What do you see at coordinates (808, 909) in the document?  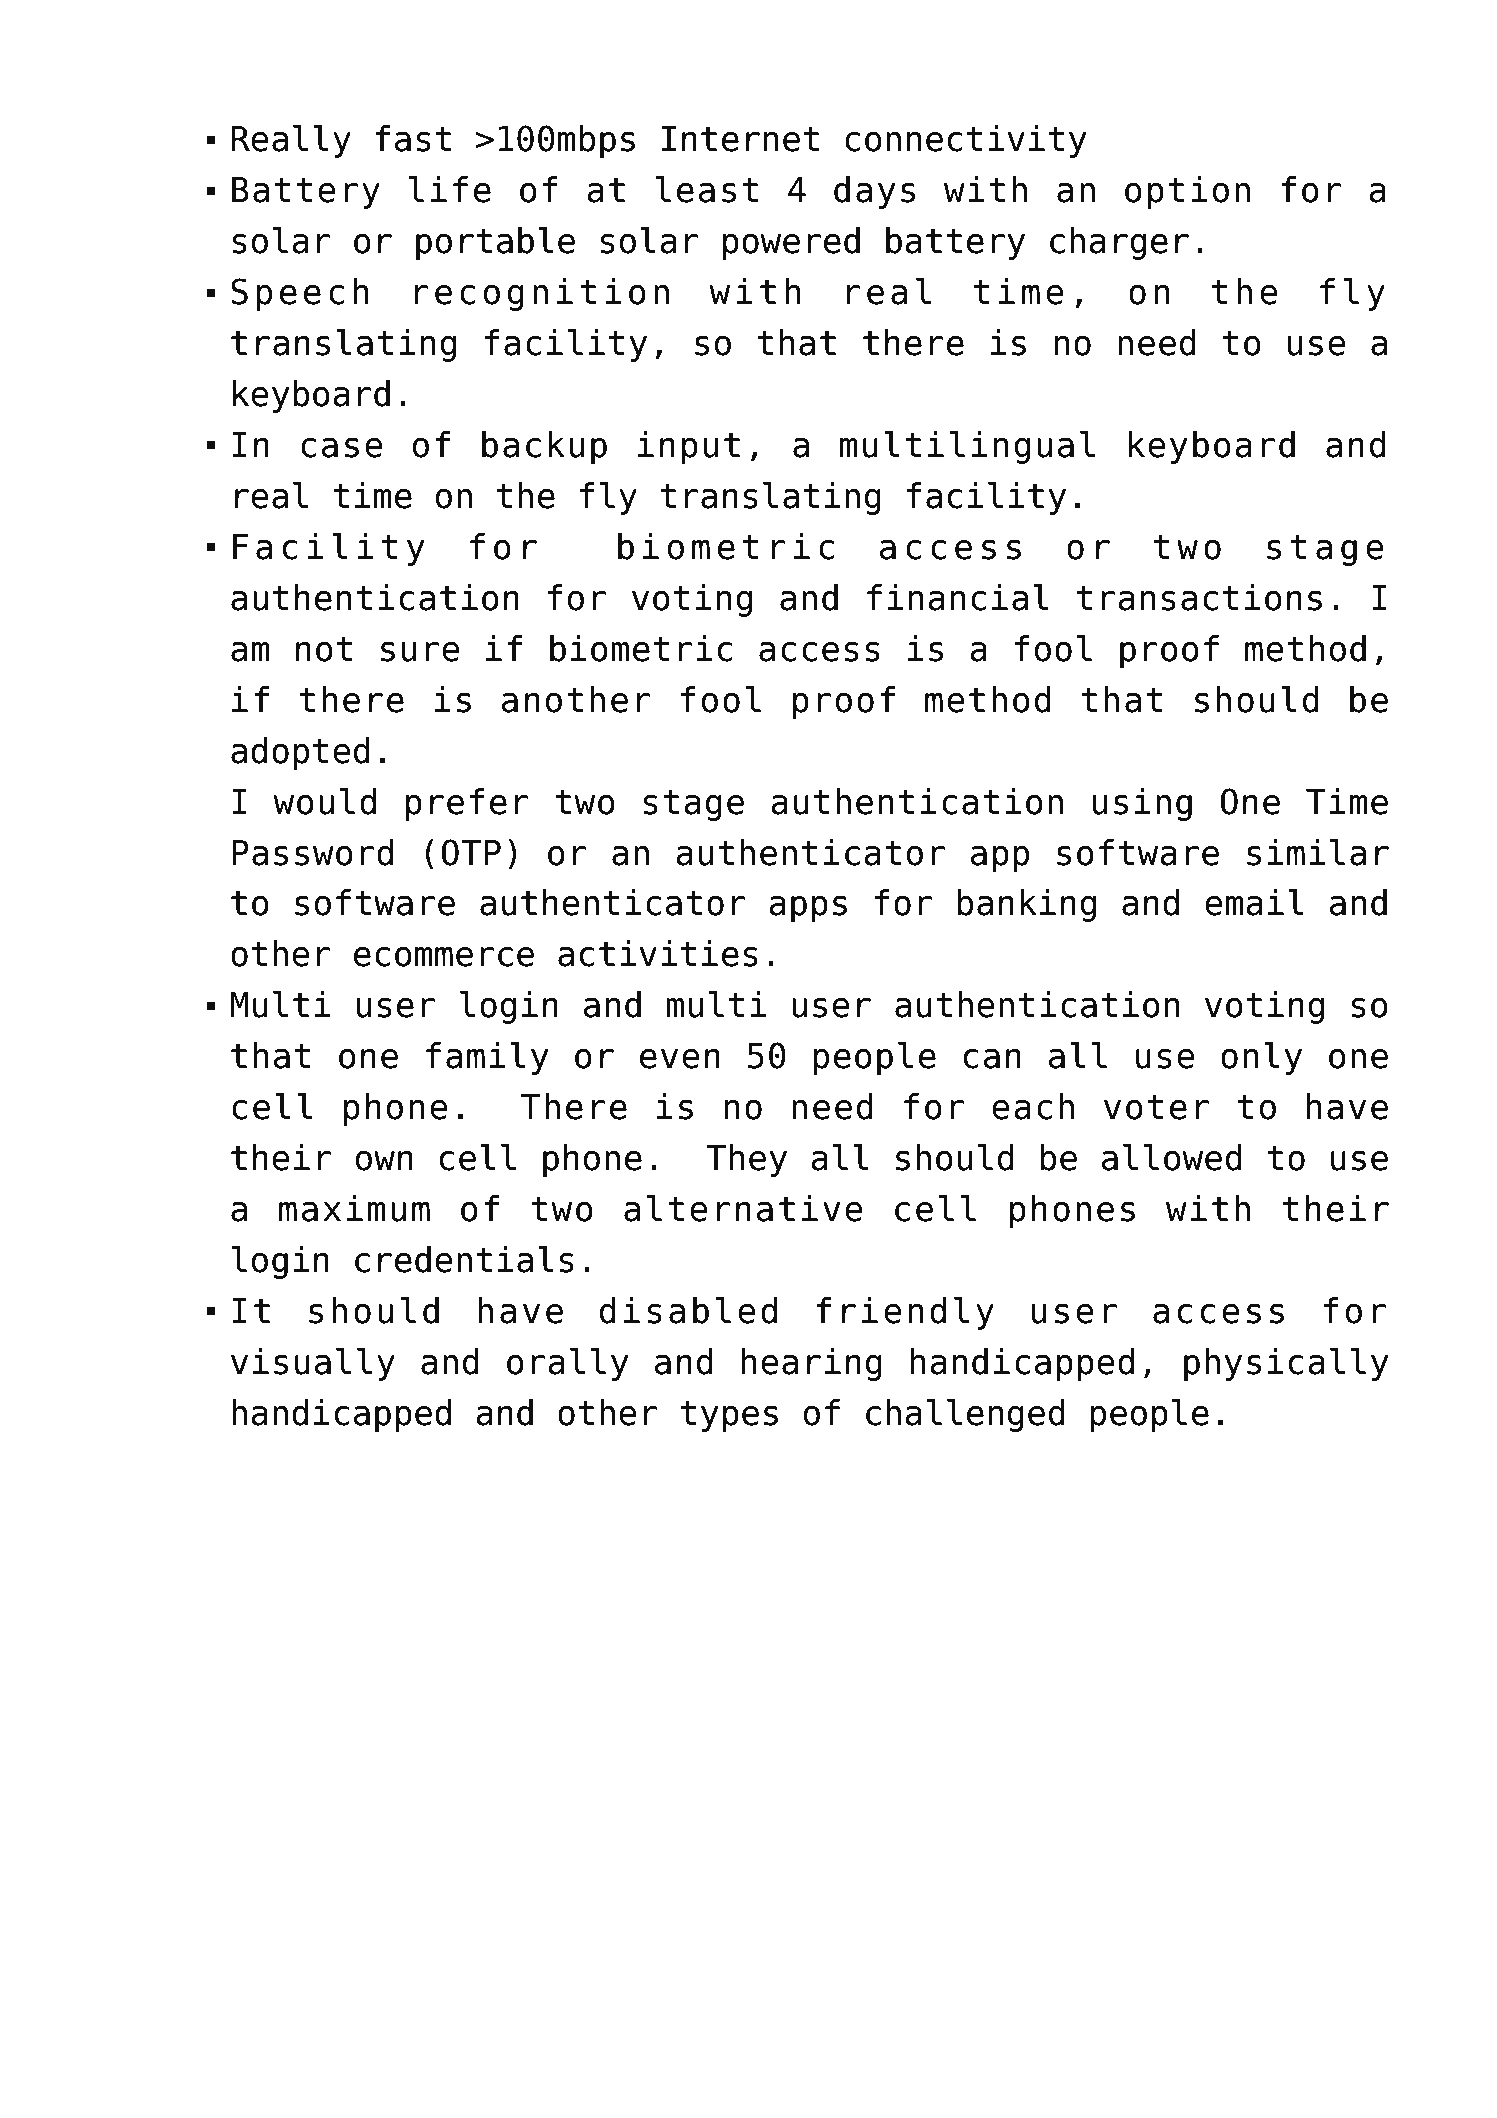 I see `apps` at bounding box center [808, 909].
